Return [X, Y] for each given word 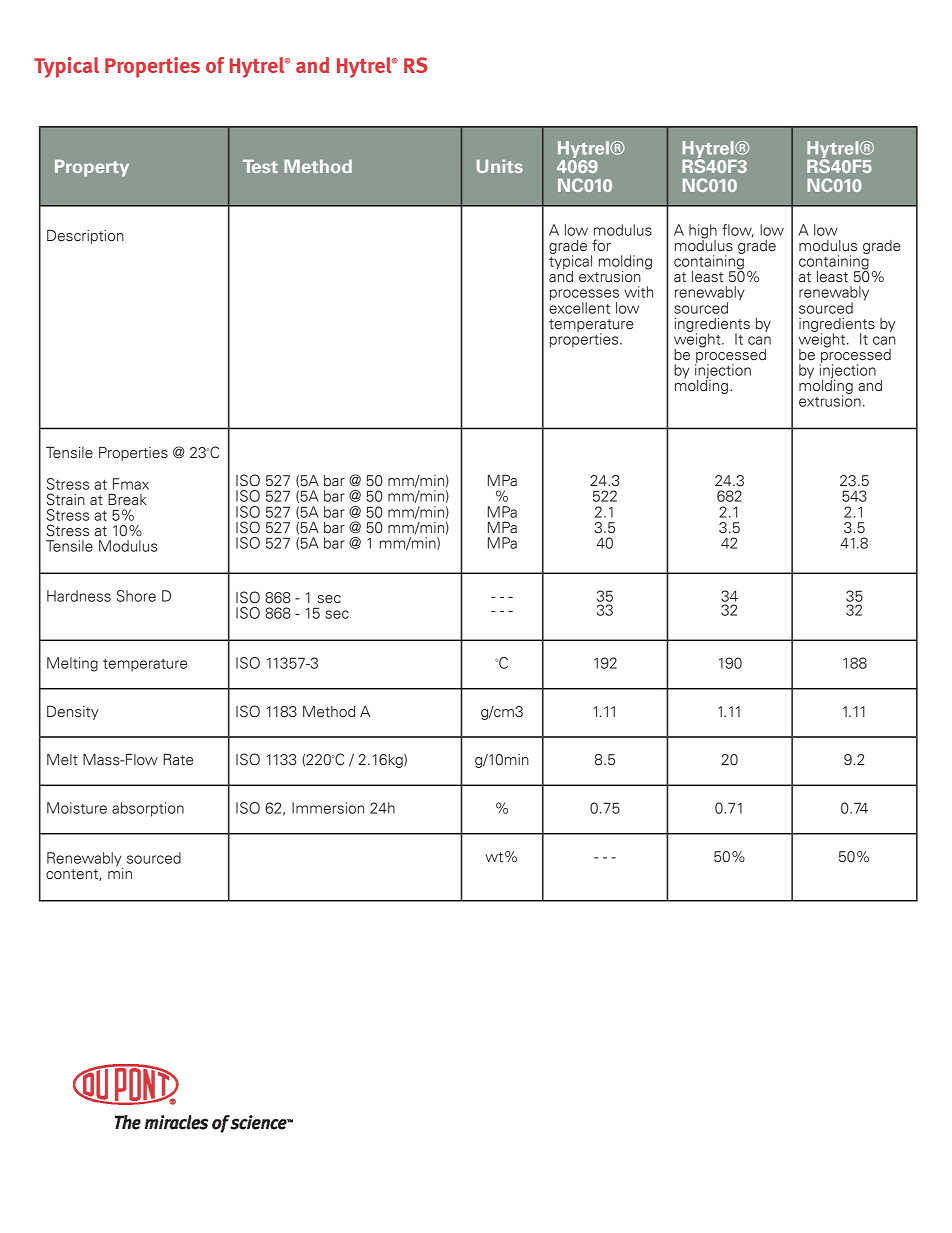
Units [500, 166]
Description [85, 237]
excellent [579, 307]
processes [584, 296]
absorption [148, 809]
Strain [66, 499]
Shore [136, 596]
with [638, 292]
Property [92, 168]
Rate [178, 760]
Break [127, 500]
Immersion [328, 808]
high [703, 232]
